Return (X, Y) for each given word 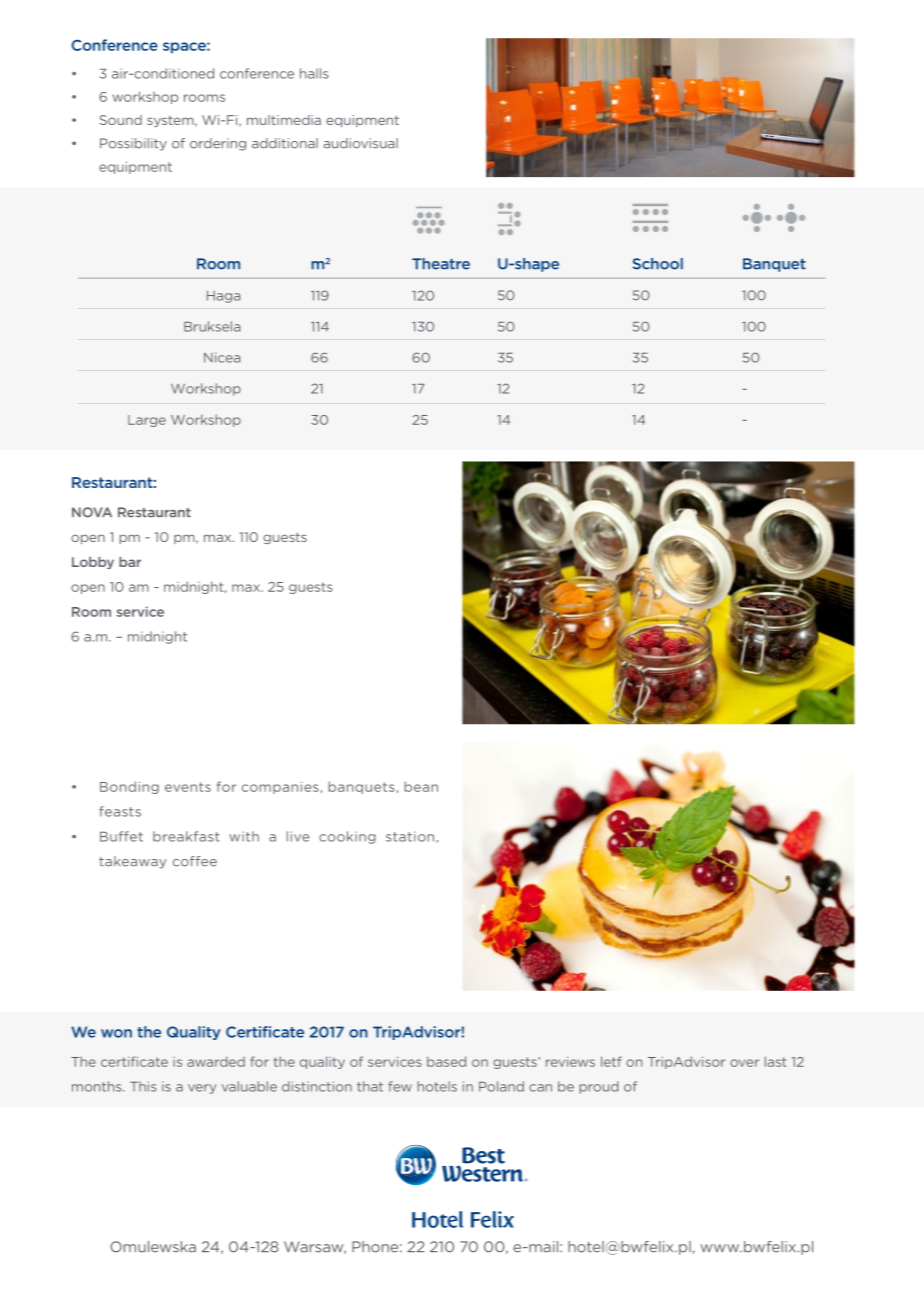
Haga (223, 297)
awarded (216, 1061)
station (410, 836)
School (657, 264)
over (744, 1063)
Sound (121, 120)
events (188, 787)
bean (421, 786)
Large (147, 421)
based (446, 1061)
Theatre (441, 264)
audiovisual (361, 143)
